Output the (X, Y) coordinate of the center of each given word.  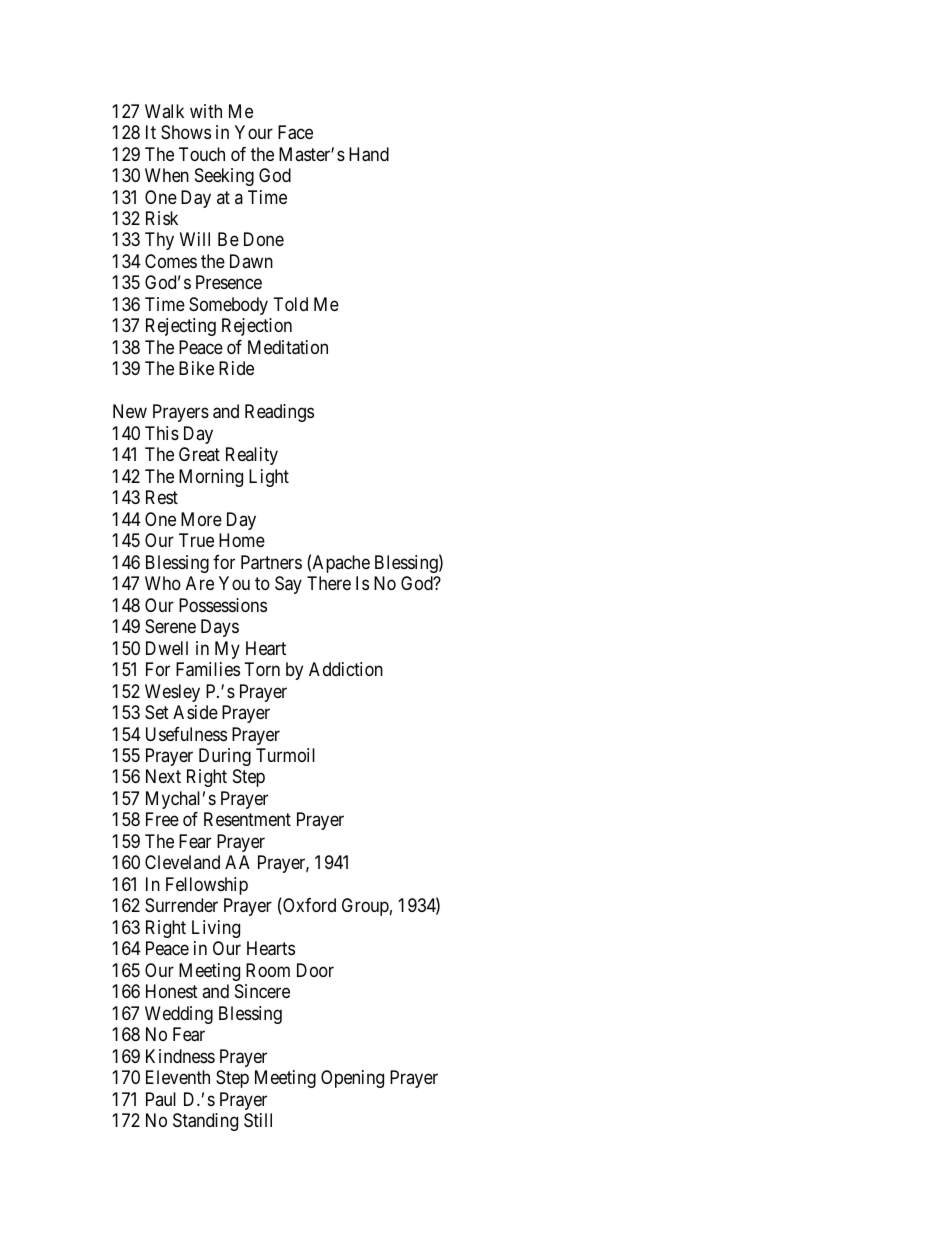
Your (254, 132)
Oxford (308, 906)
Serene (170, 626)
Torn (262, 669)
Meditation (288, 347)
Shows (186, 132)
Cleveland (182, 862)
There (329, 583)
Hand (369, 154)
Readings (279, 413)
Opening (352, 1079)
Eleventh (178, 1077)
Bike (196, 368)
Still (258, 1120)
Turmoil (285, 755)
